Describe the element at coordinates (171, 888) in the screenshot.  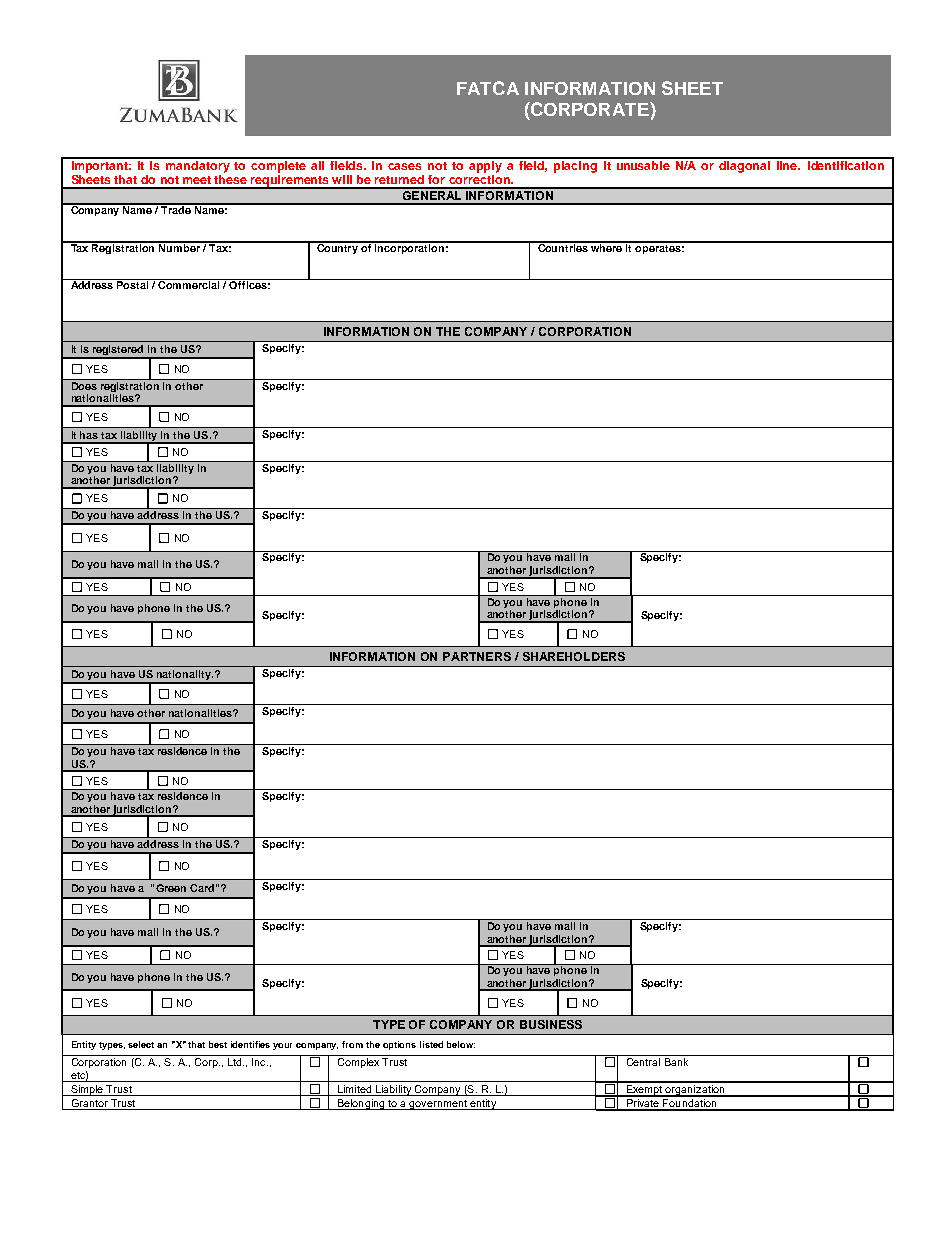
I see `Green` at that location.
